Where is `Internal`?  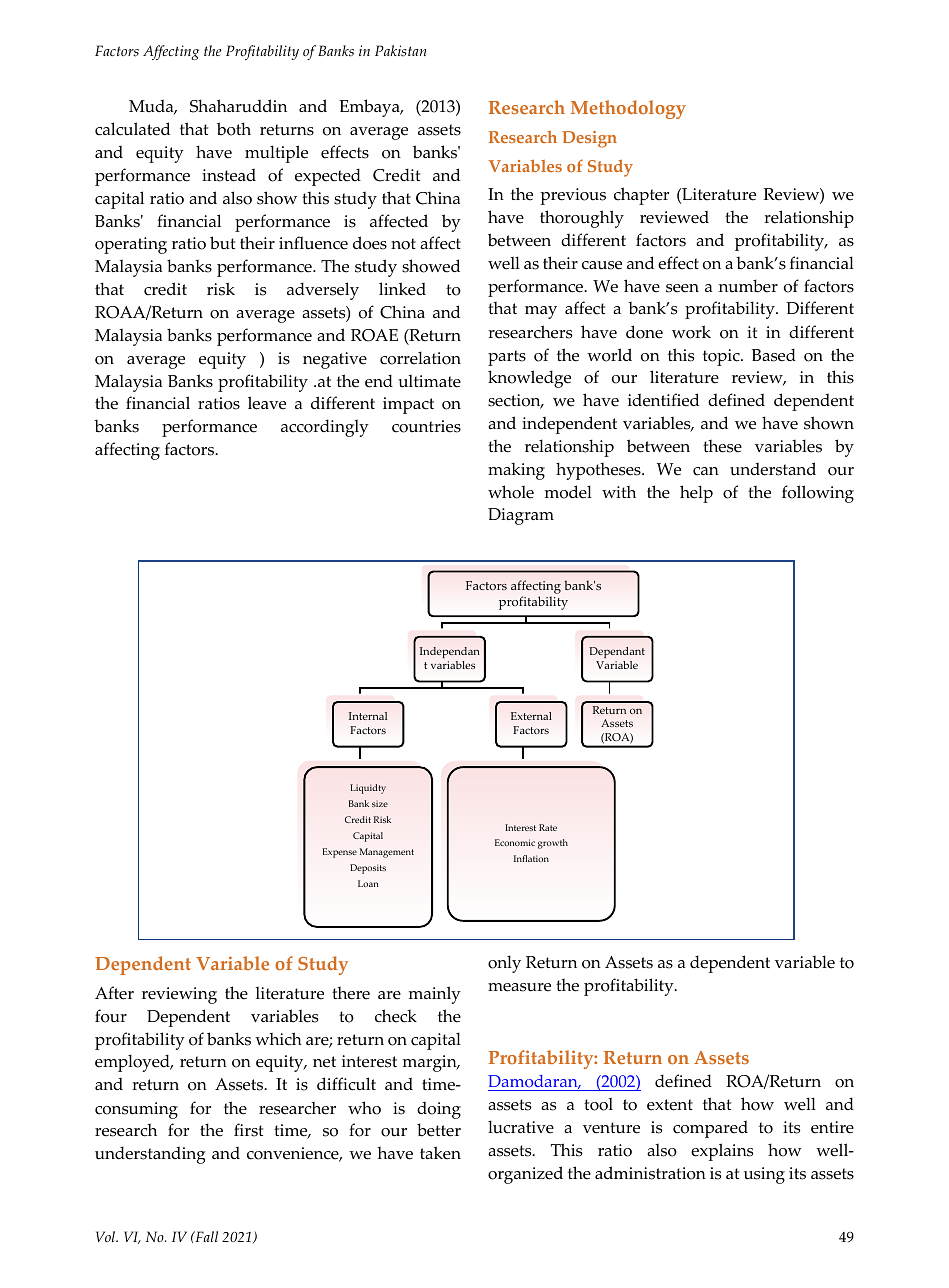
Internal is located at coordinates (368, 716).
